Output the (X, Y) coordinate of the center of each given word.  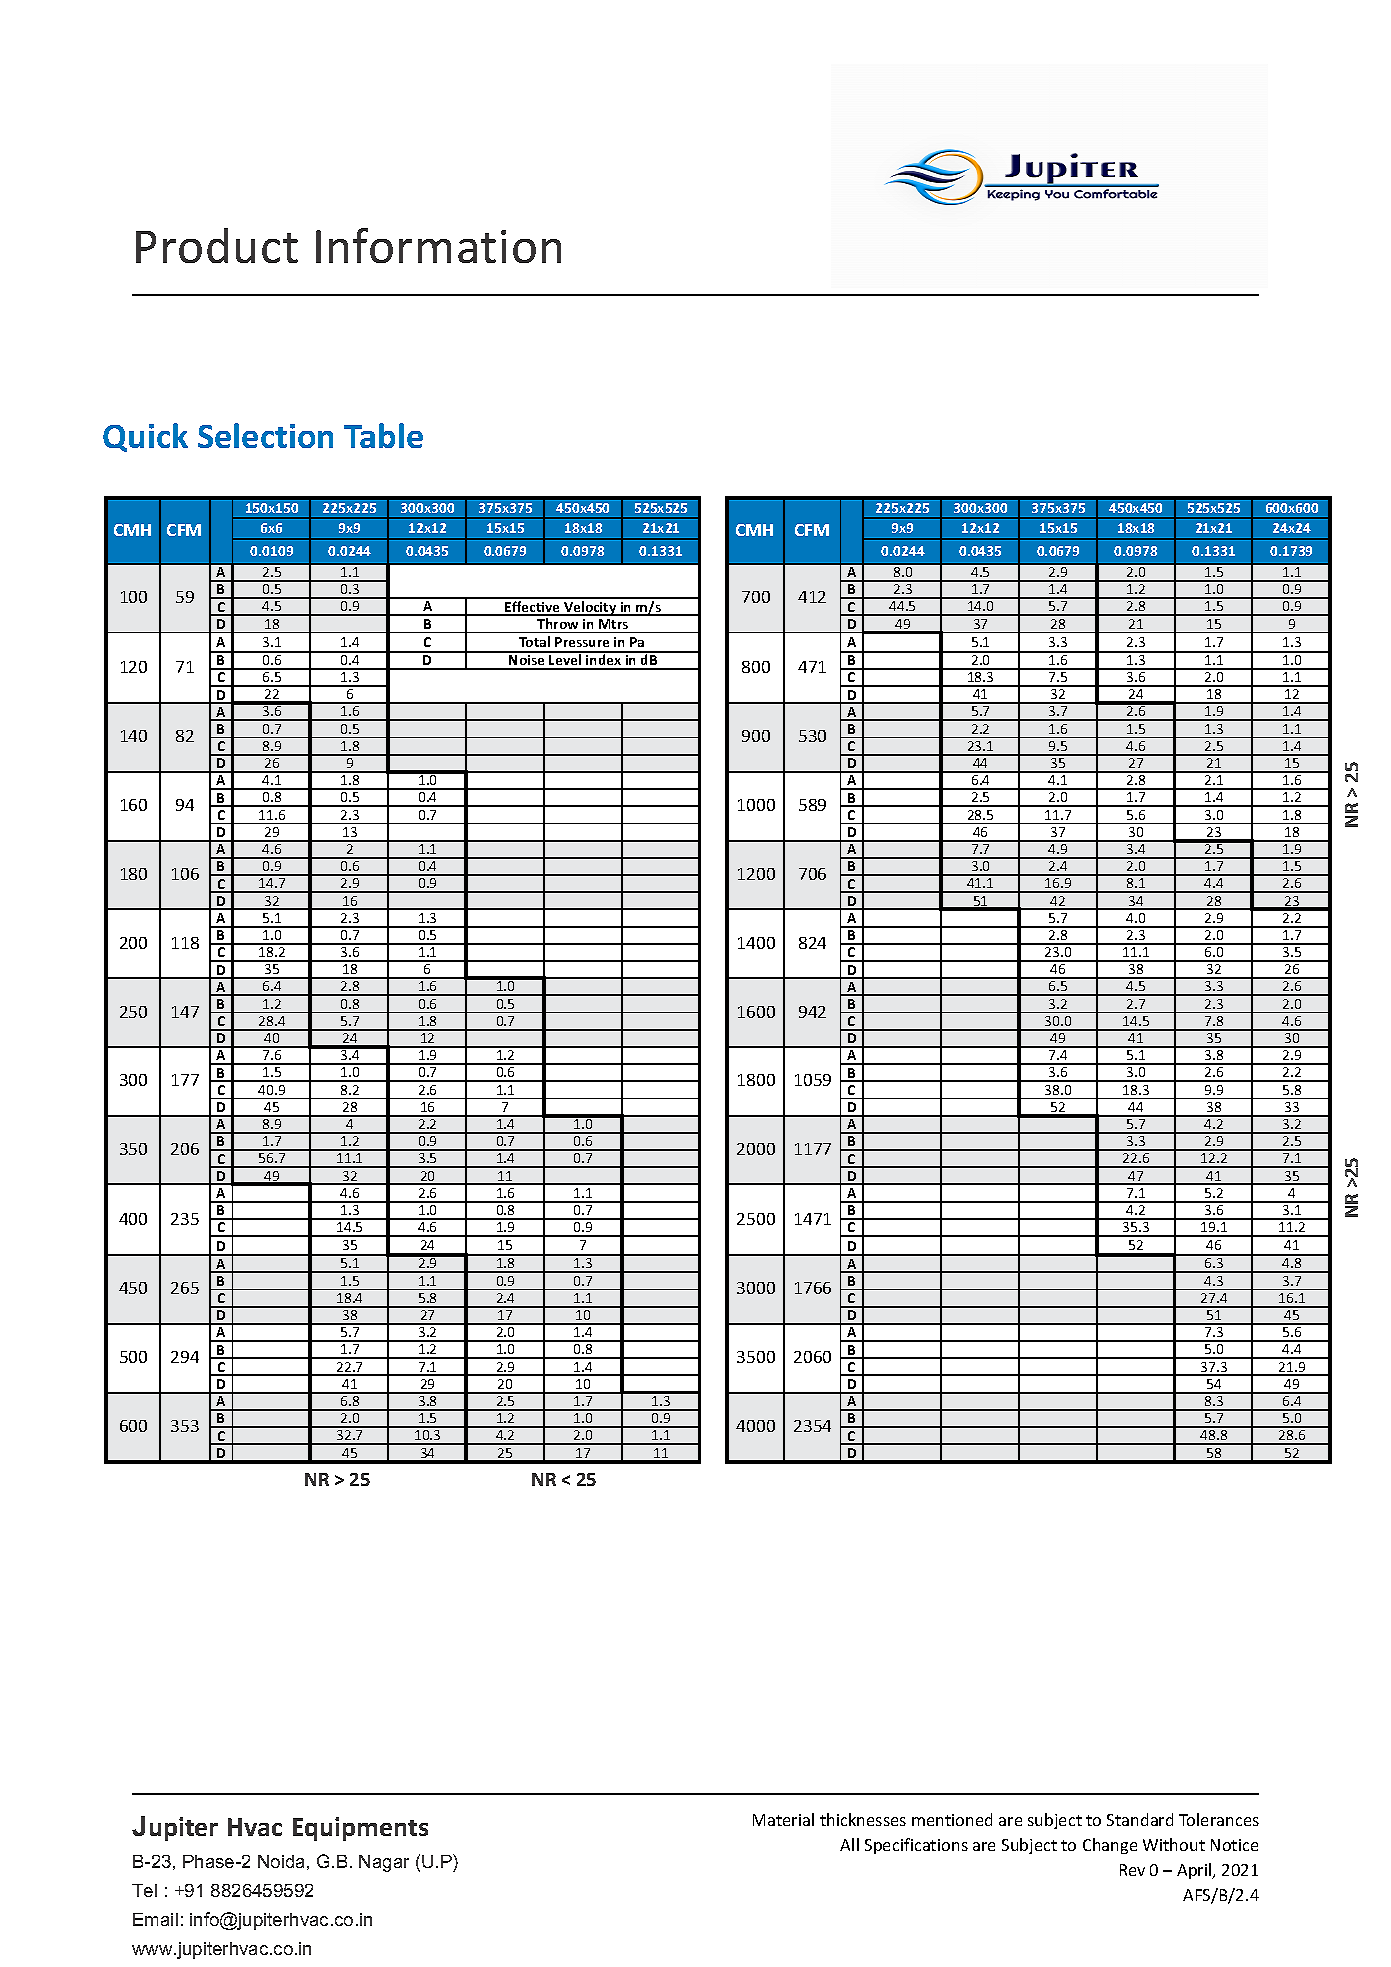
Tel (144, 1890)
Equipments (360, 1829)
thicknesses (863, 1819)
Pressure (582, 642)
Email (155, 1919)
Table (383, 435)
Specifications (916, 1846)
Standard (1140, 1819)
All (849, 1844)
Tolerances (1219, 1819)
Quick (145, 437)
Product (217, 245)
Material (783, 1819)
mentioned (952, 1819)
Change (1110, 1846)
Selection (265, 435)
